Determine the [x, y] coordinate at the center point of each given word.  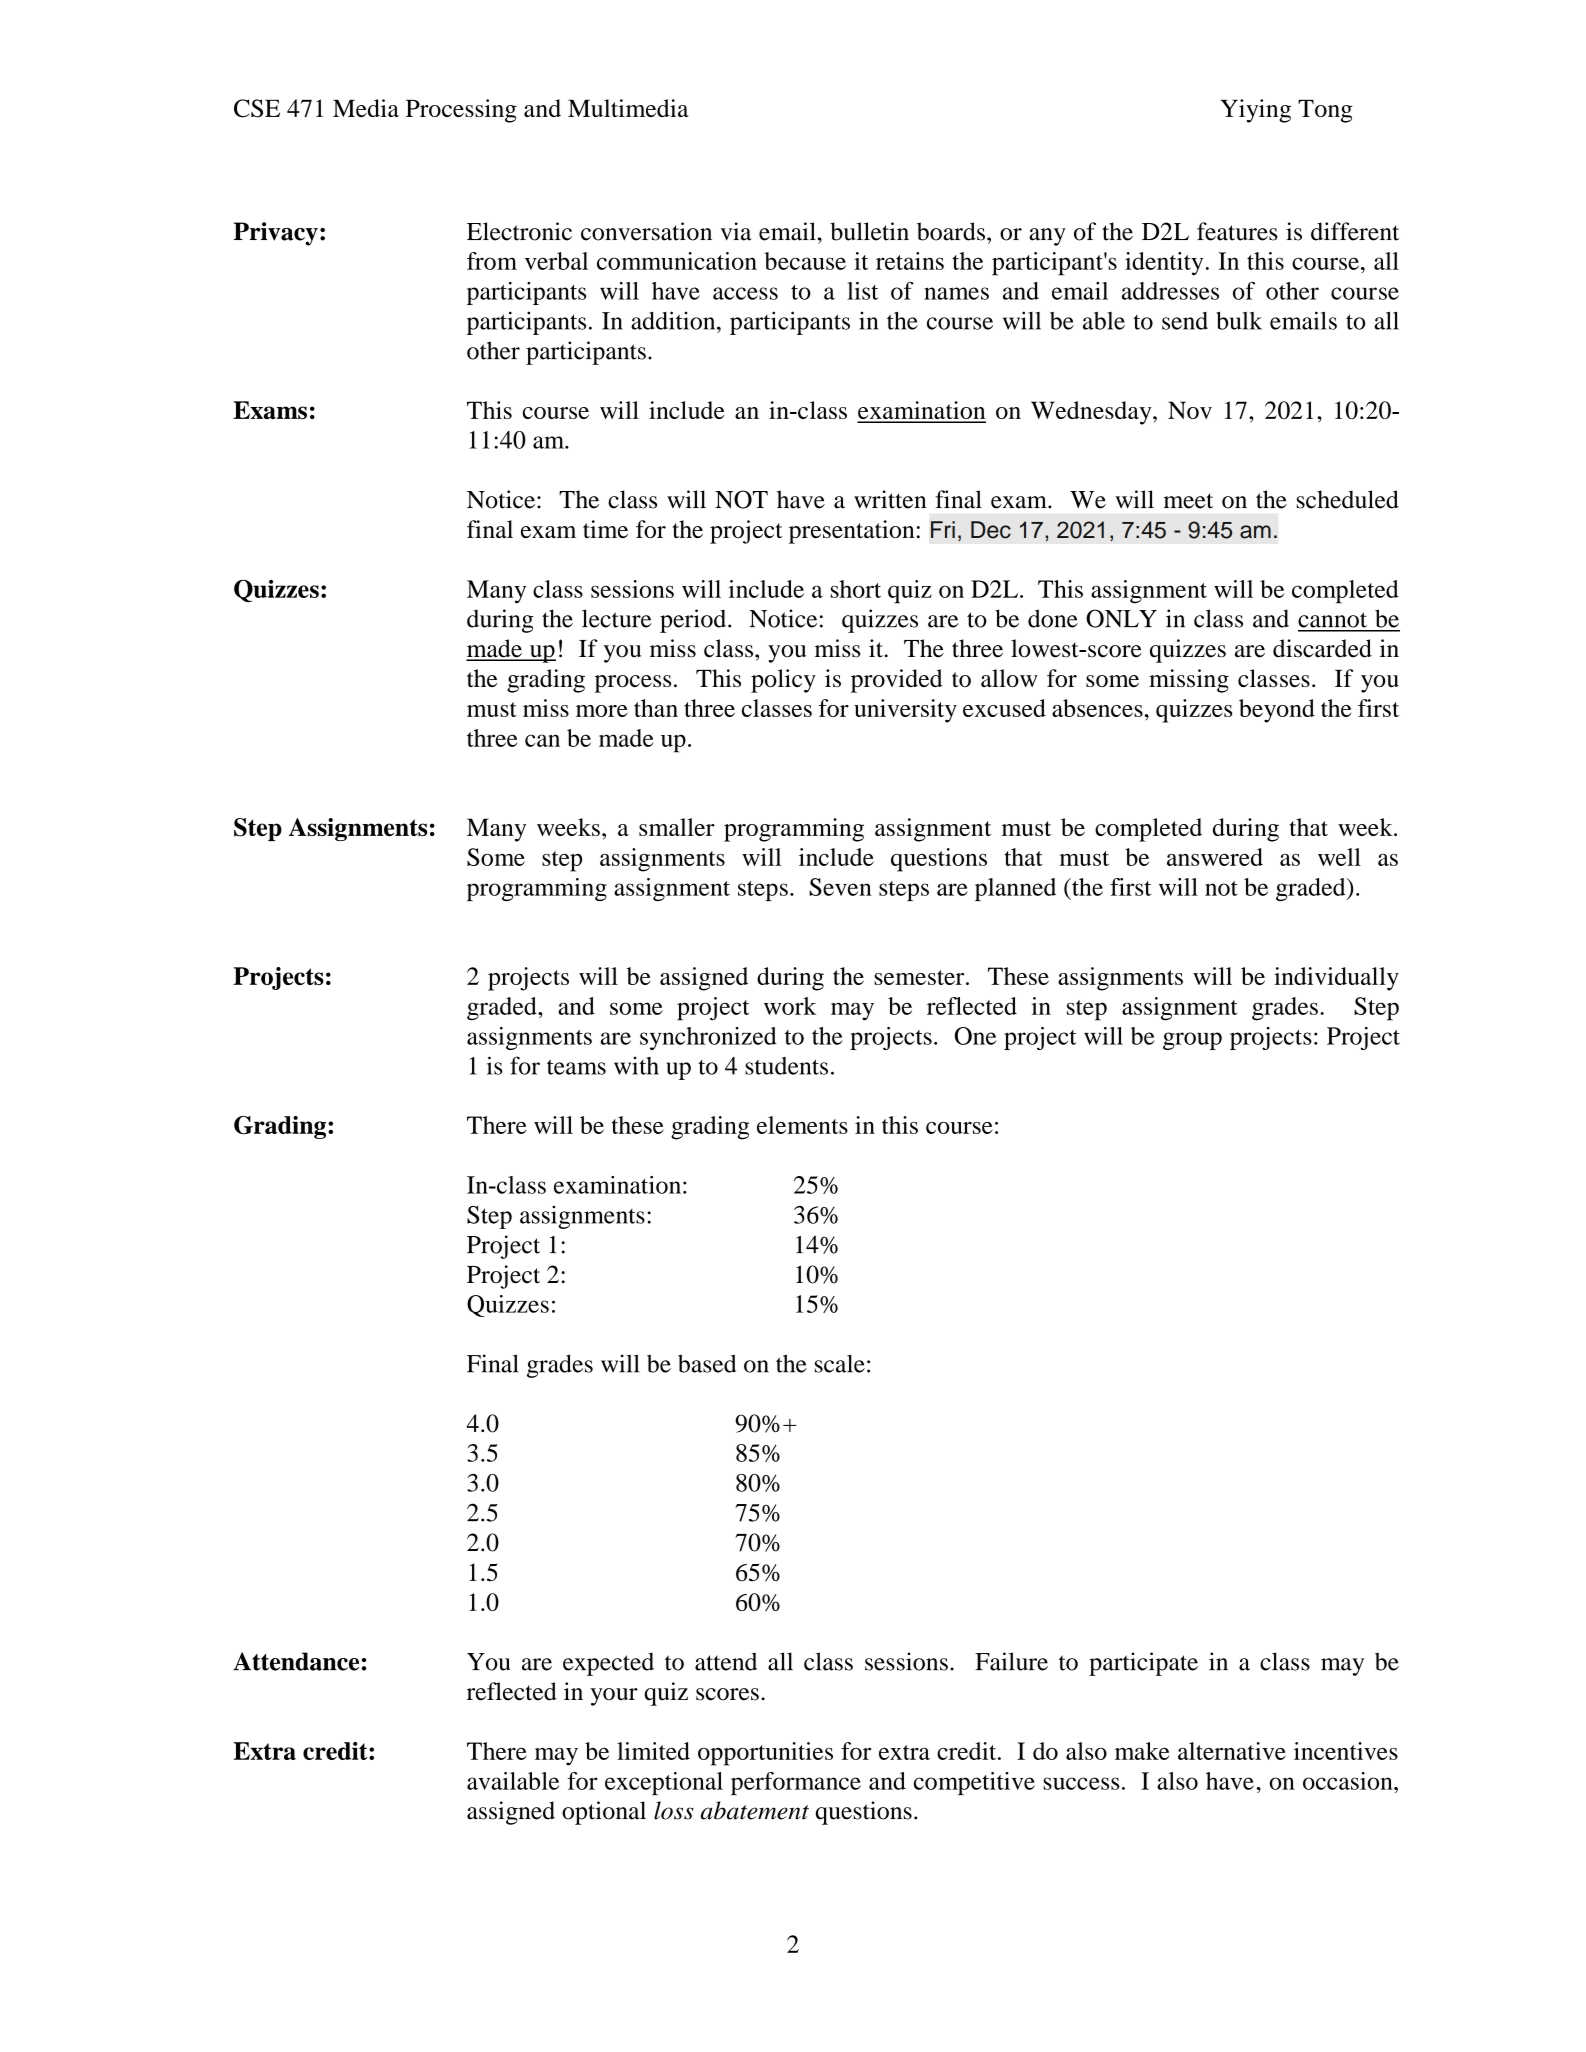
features [1237, 231]
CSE [257, 108]
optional [604, 1813]
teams [576, 1067]
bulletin [869, 231]
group [1192, 1041]
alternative [1232, 1751]
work [790, 1006]
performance [796, 1783]
